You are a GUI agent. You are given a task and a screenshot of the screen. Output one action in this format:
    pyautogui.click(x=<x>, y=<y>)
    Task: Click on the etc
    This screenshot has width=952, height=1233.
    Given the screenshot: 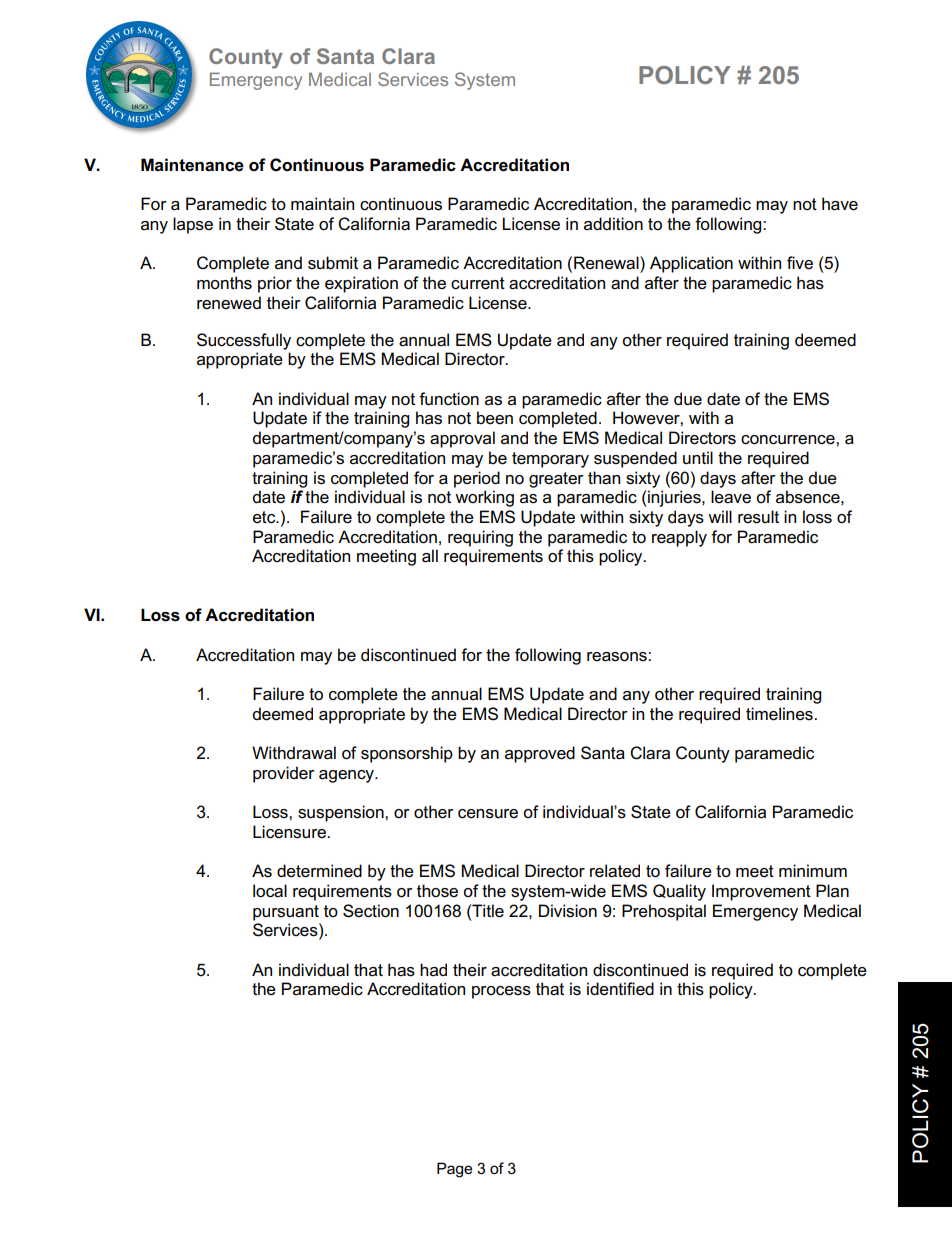 What is the action you would take?
    pyautogui.click(x=265, y=517)
